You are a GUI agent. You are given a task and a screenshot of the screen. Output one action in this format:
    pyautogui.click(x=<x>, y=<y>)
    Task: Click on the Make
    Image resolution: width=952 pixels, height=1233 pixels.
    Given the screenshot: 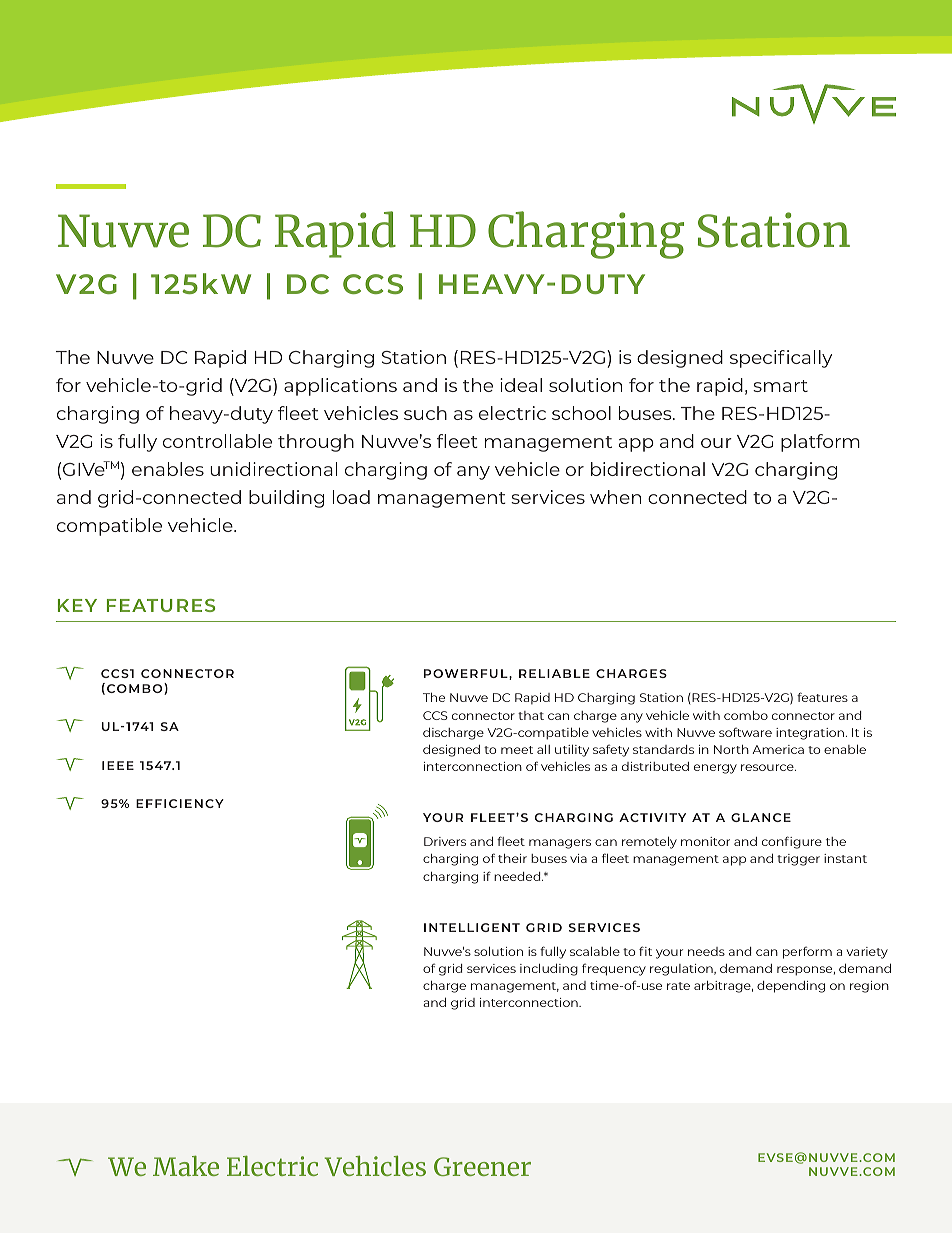 What is the action you would take?
    pyautogui.click(x=186, y=1166)
